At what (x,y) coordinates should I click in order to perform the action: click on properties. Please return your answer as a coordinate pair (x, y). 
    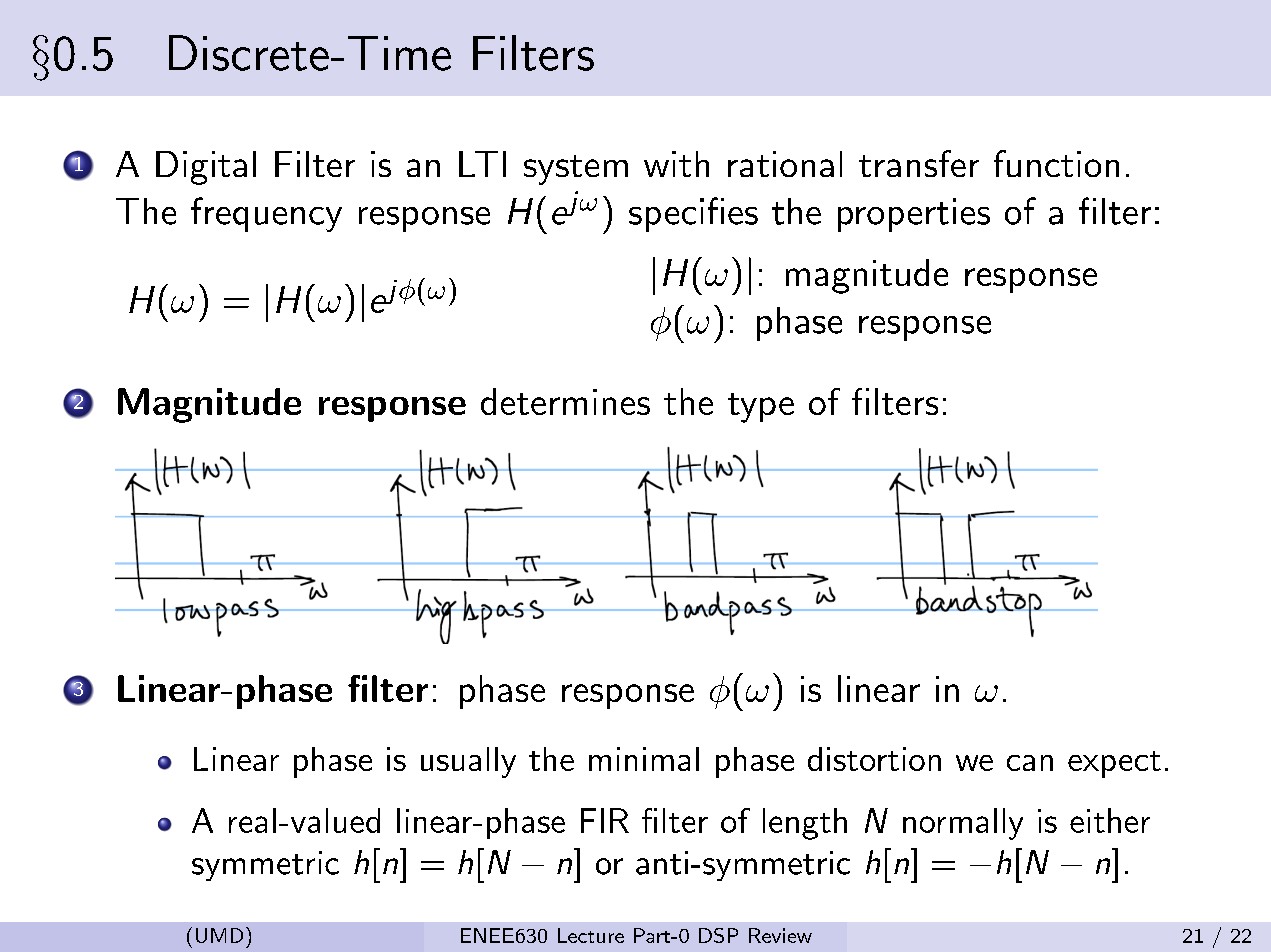
    Looking at the image, I should click on (914, 215).
